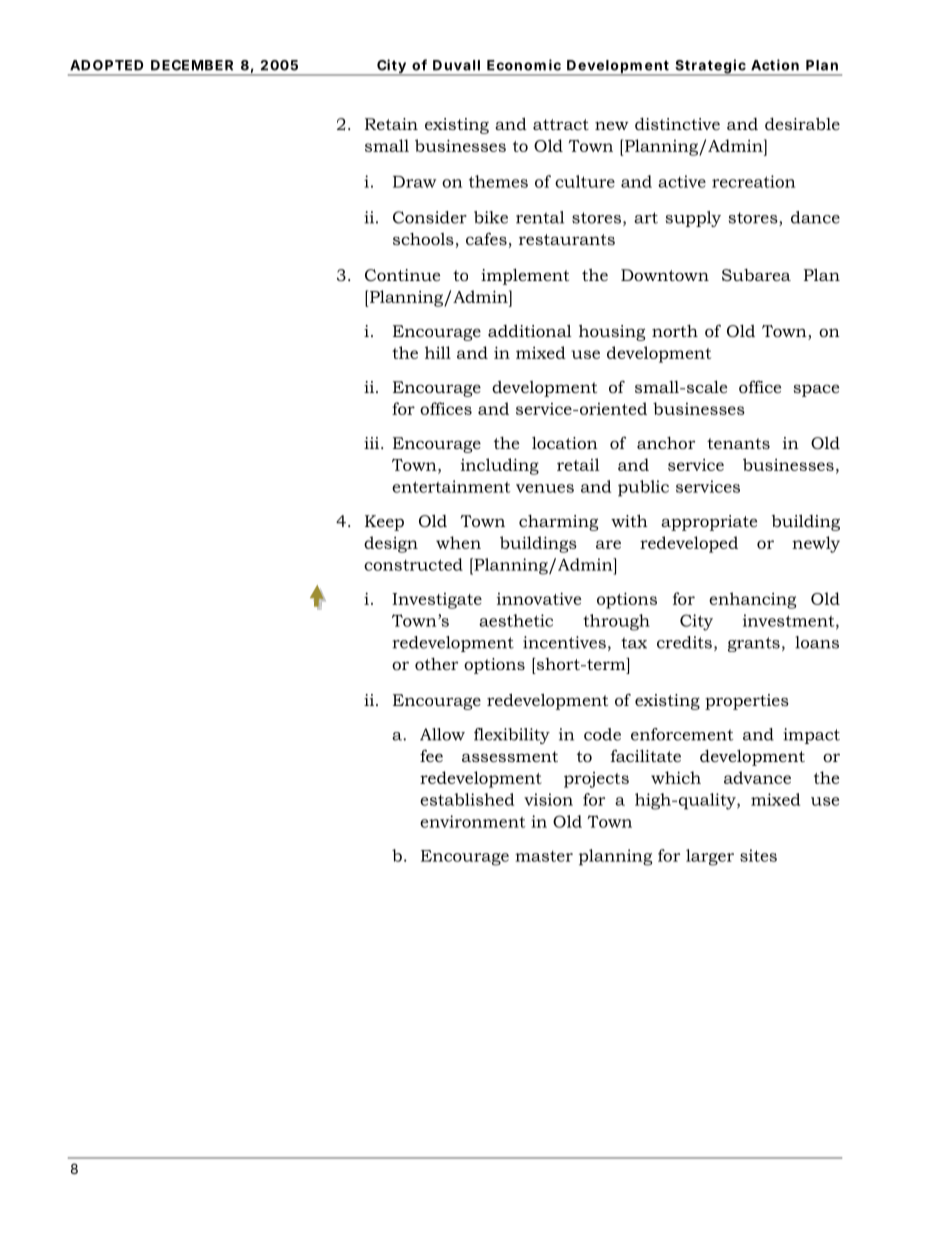 The height and width of the image is (1233, 952). Describe the element at coordinates (456, 65) in the image. I see `Duvall` at that location.
